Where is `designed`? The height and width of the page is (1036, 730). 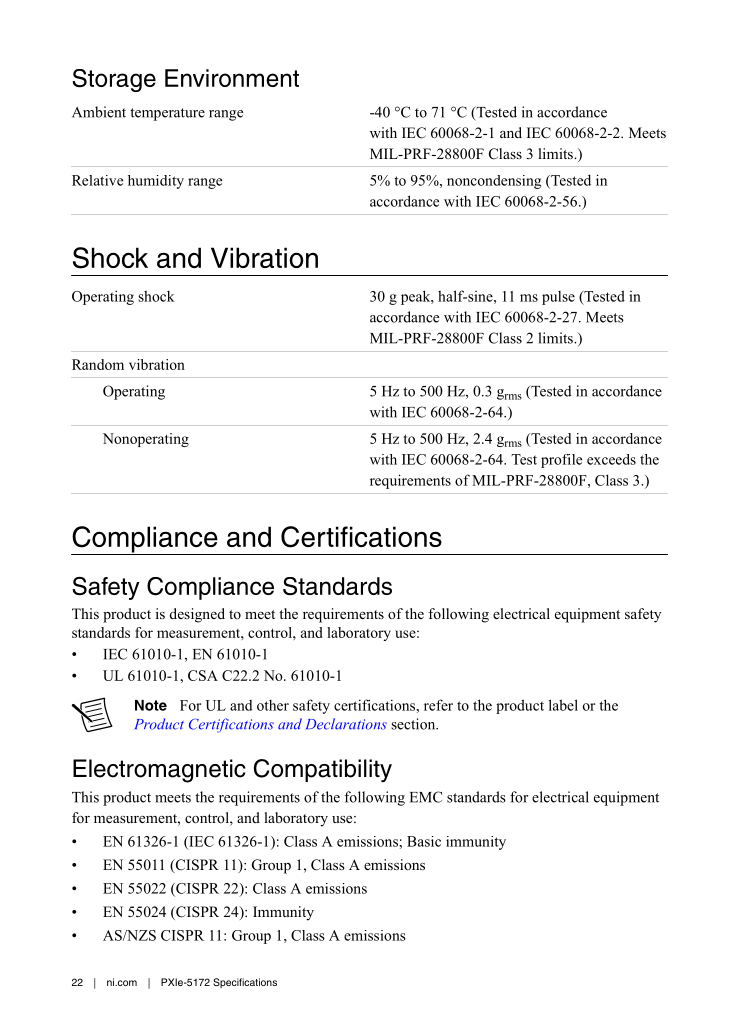 designed is located at coordinates (197, 615).
